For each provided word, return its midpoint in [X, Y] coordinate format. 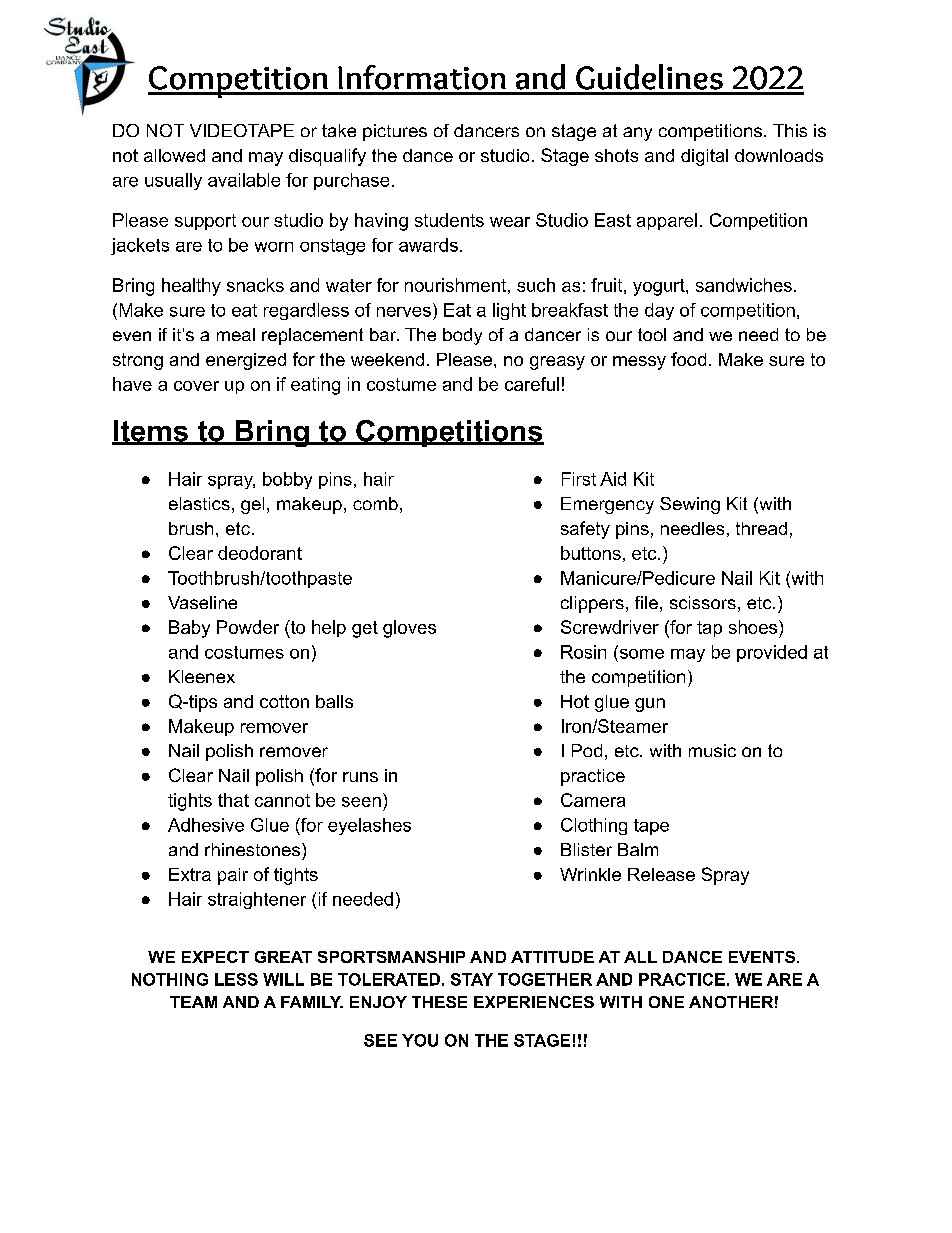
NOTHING [170, 979]
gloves [409, 629]
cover [196, 386]
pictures [395, 132]
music [712, 750]
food [688, 359]
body [462, 336]
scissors [703, 602]
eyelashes [369, 826]
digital [704, 157]
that [233, 800]
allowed [174, 155]
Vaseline [202, 602]
